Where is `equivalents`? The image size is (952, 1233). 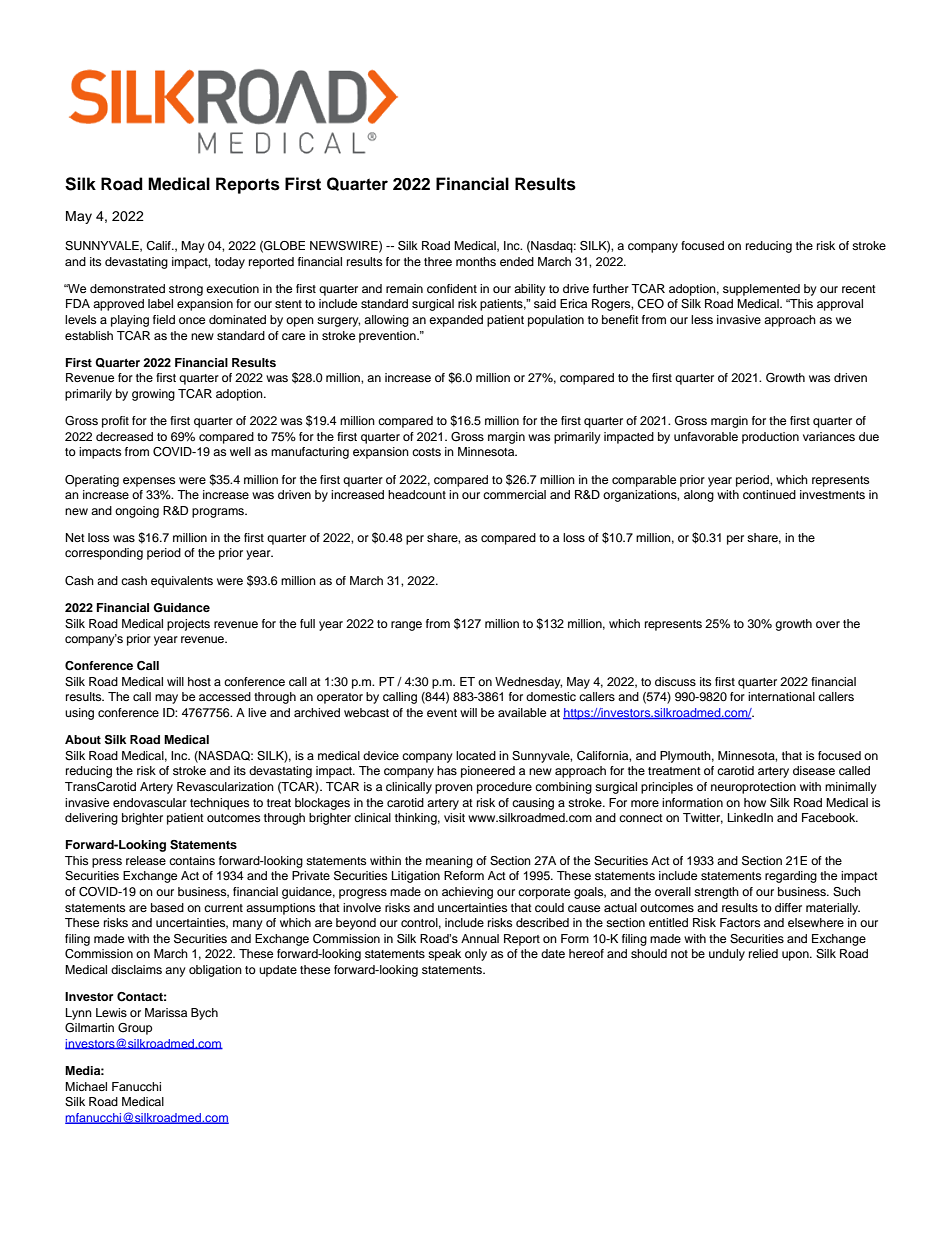 equivalents is located at coordinates (182, 582).
